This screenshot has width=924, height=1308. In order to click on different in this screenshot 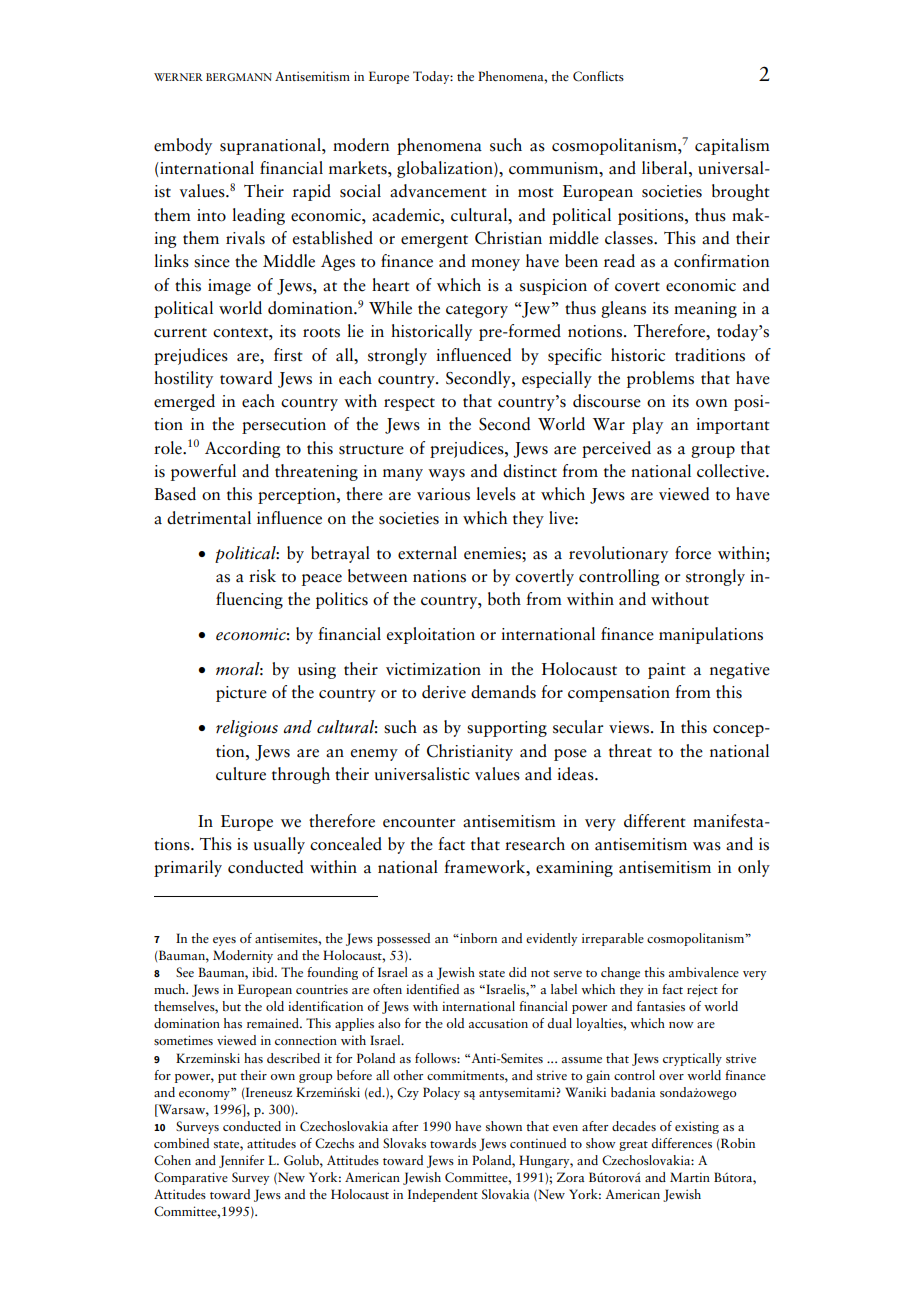, I will do `click(655, 821)`.
